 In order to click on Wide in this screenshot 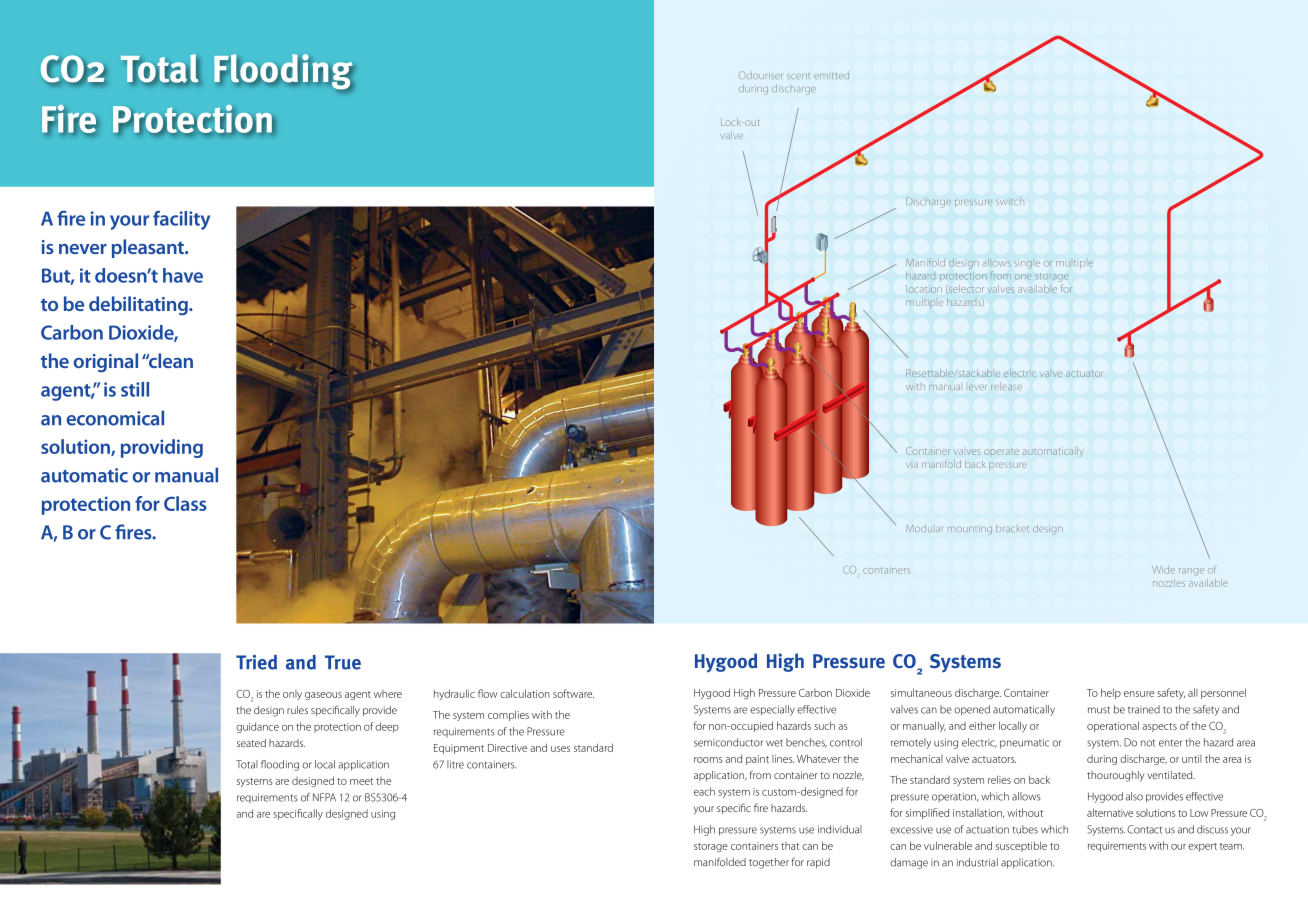, I will do `click(1163, 570)`.
